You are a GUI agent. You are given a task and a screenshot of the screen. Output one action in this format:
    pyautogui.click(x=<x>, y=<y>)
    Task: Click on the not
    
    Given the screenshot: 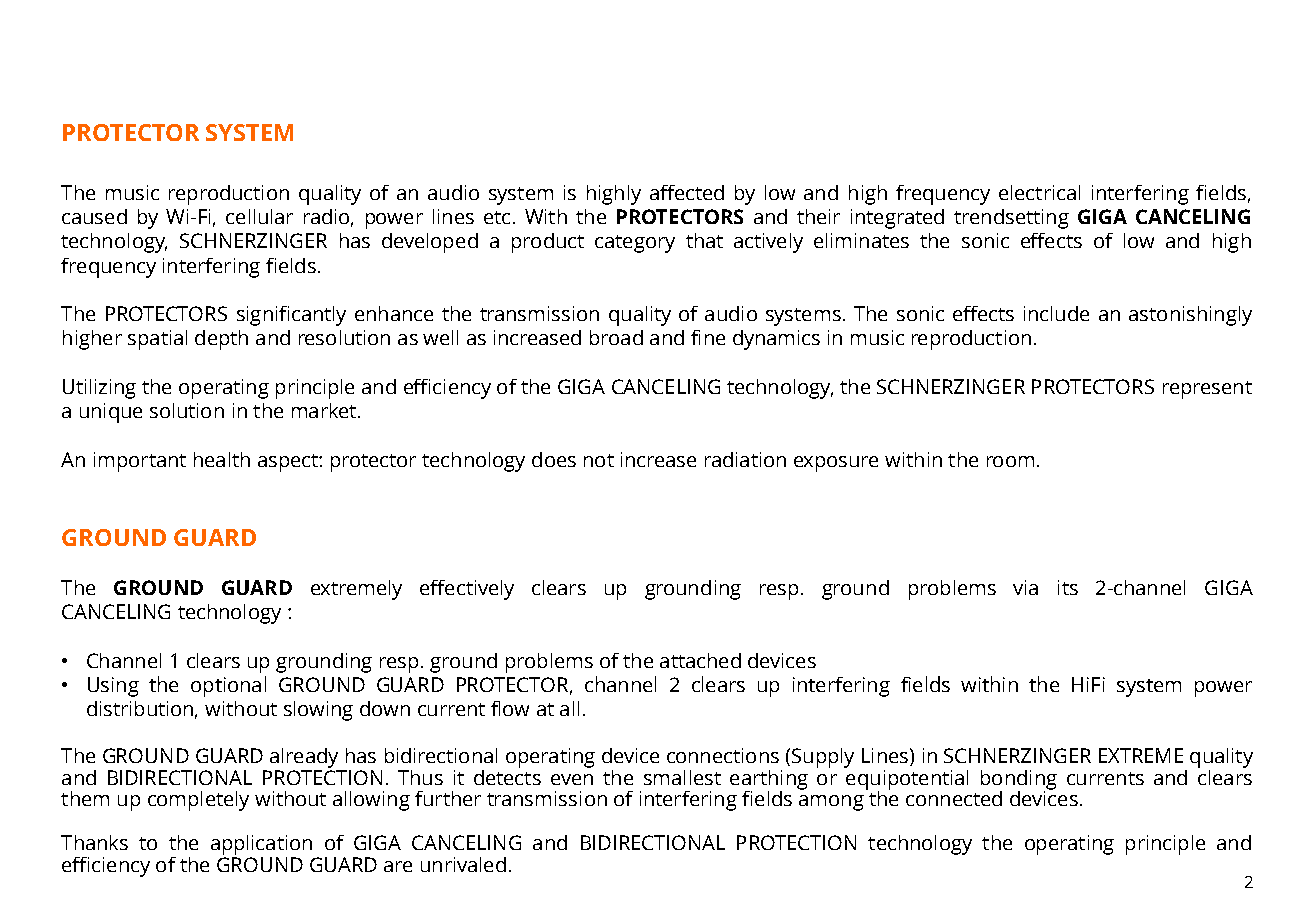 What is the action you would take?
    pyautogui.click(x=599, y=460)
